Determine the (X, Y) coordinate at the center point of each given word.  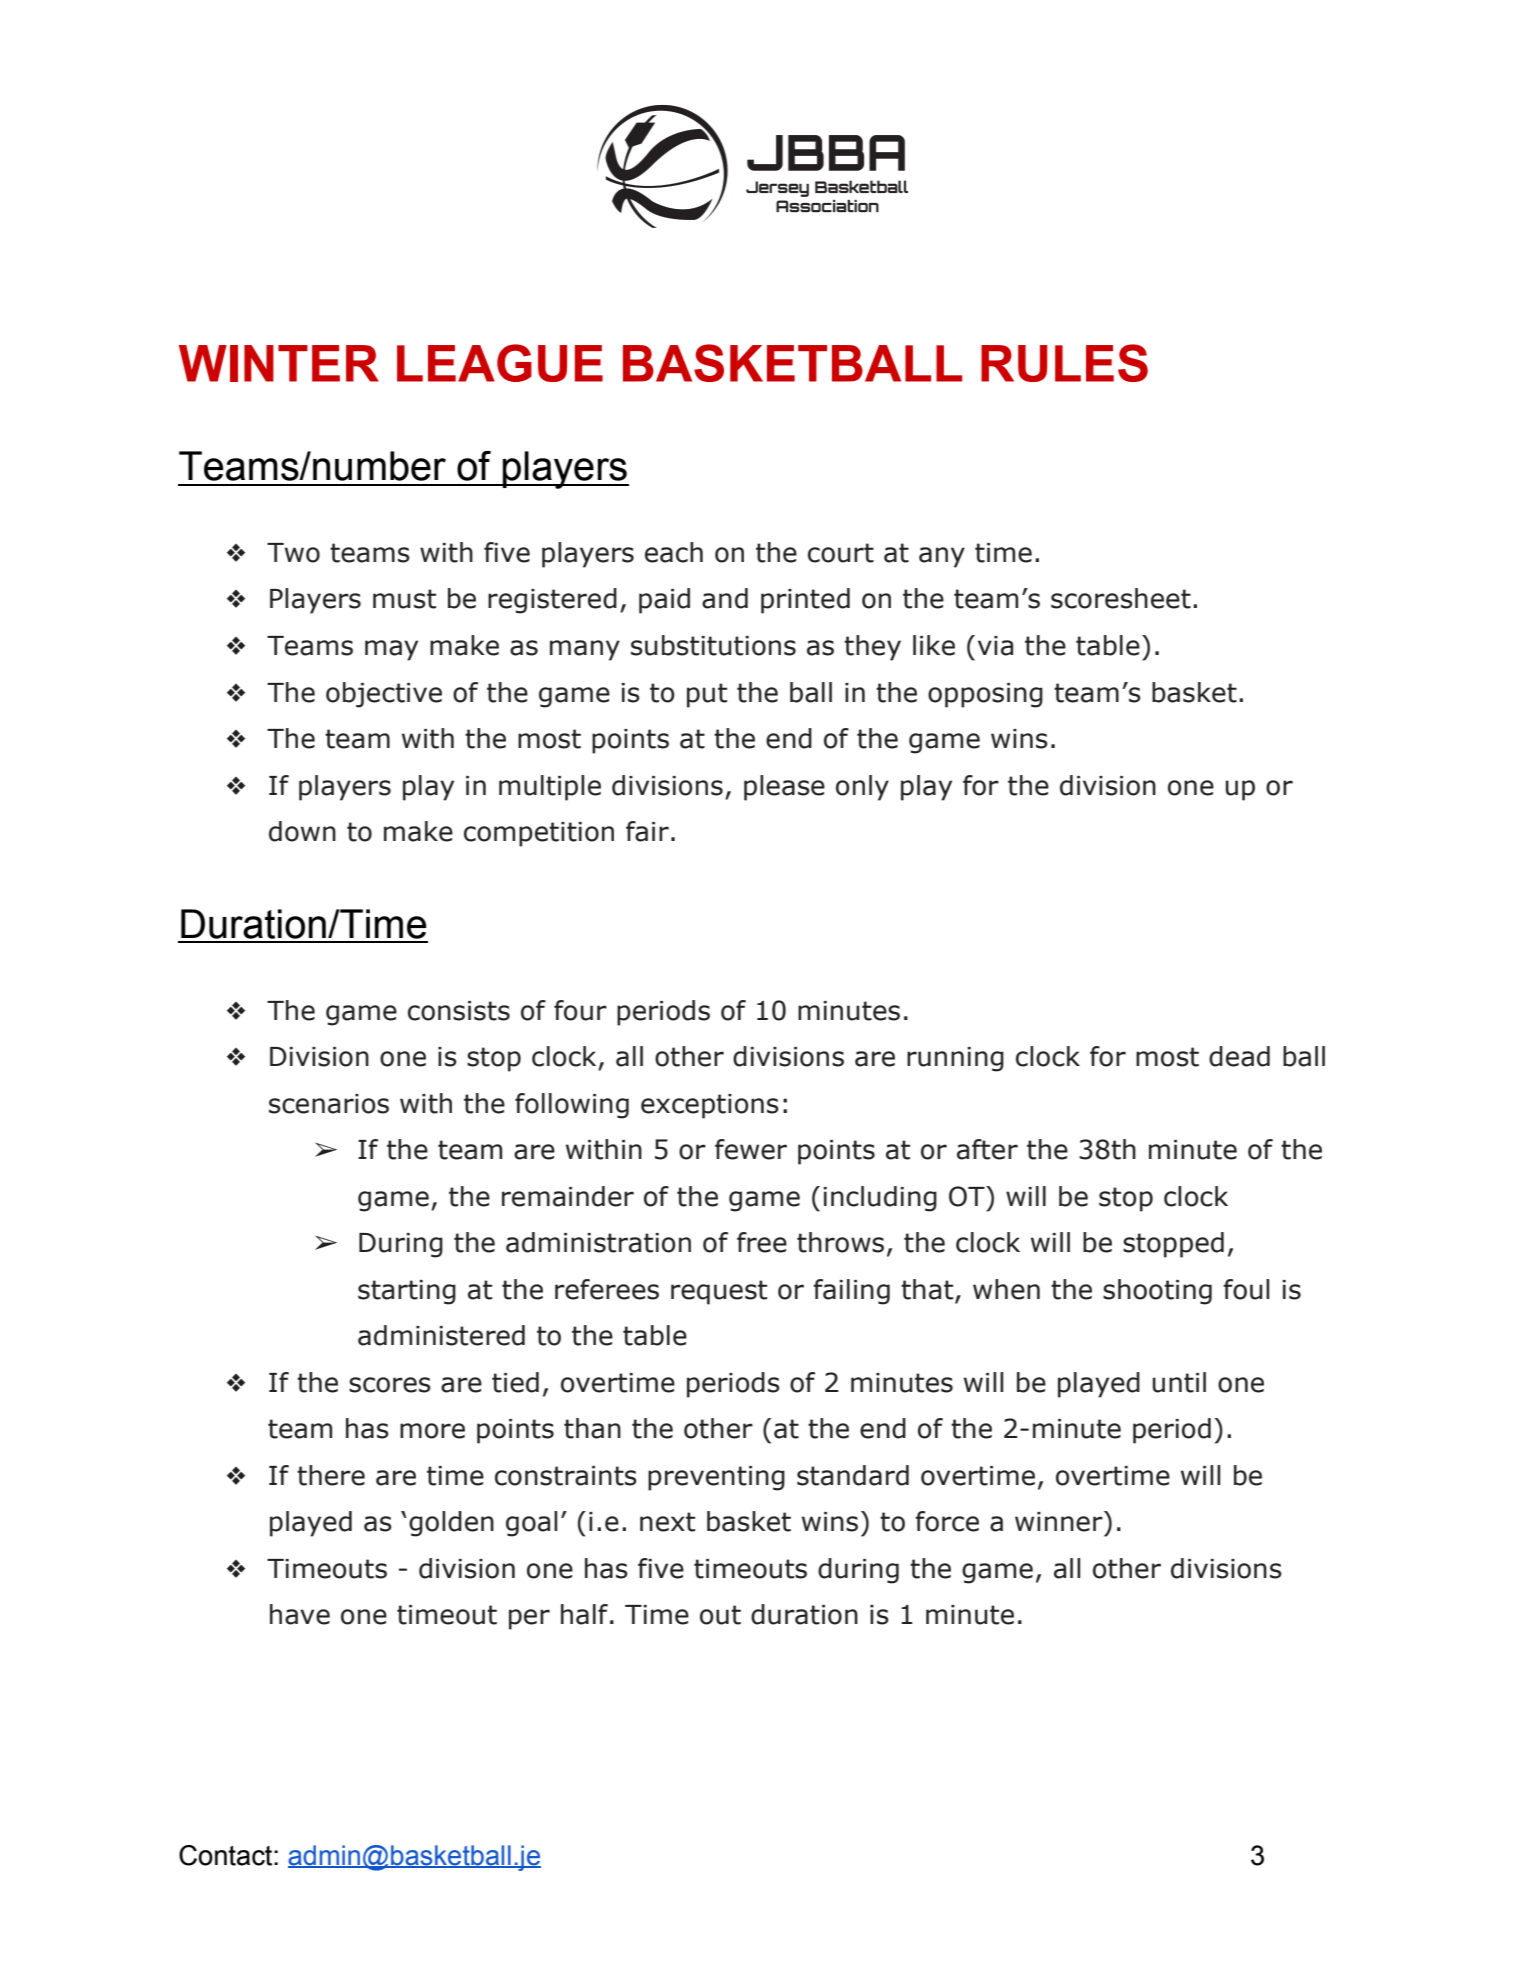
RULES (1064, 363)
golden (451, 1524)
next (667, 1522)
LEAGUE (500, 363)
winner (1060, 1521)
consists (459, 1011)
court (841, 553)
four (580, 1010)
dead (1239, 1056)
